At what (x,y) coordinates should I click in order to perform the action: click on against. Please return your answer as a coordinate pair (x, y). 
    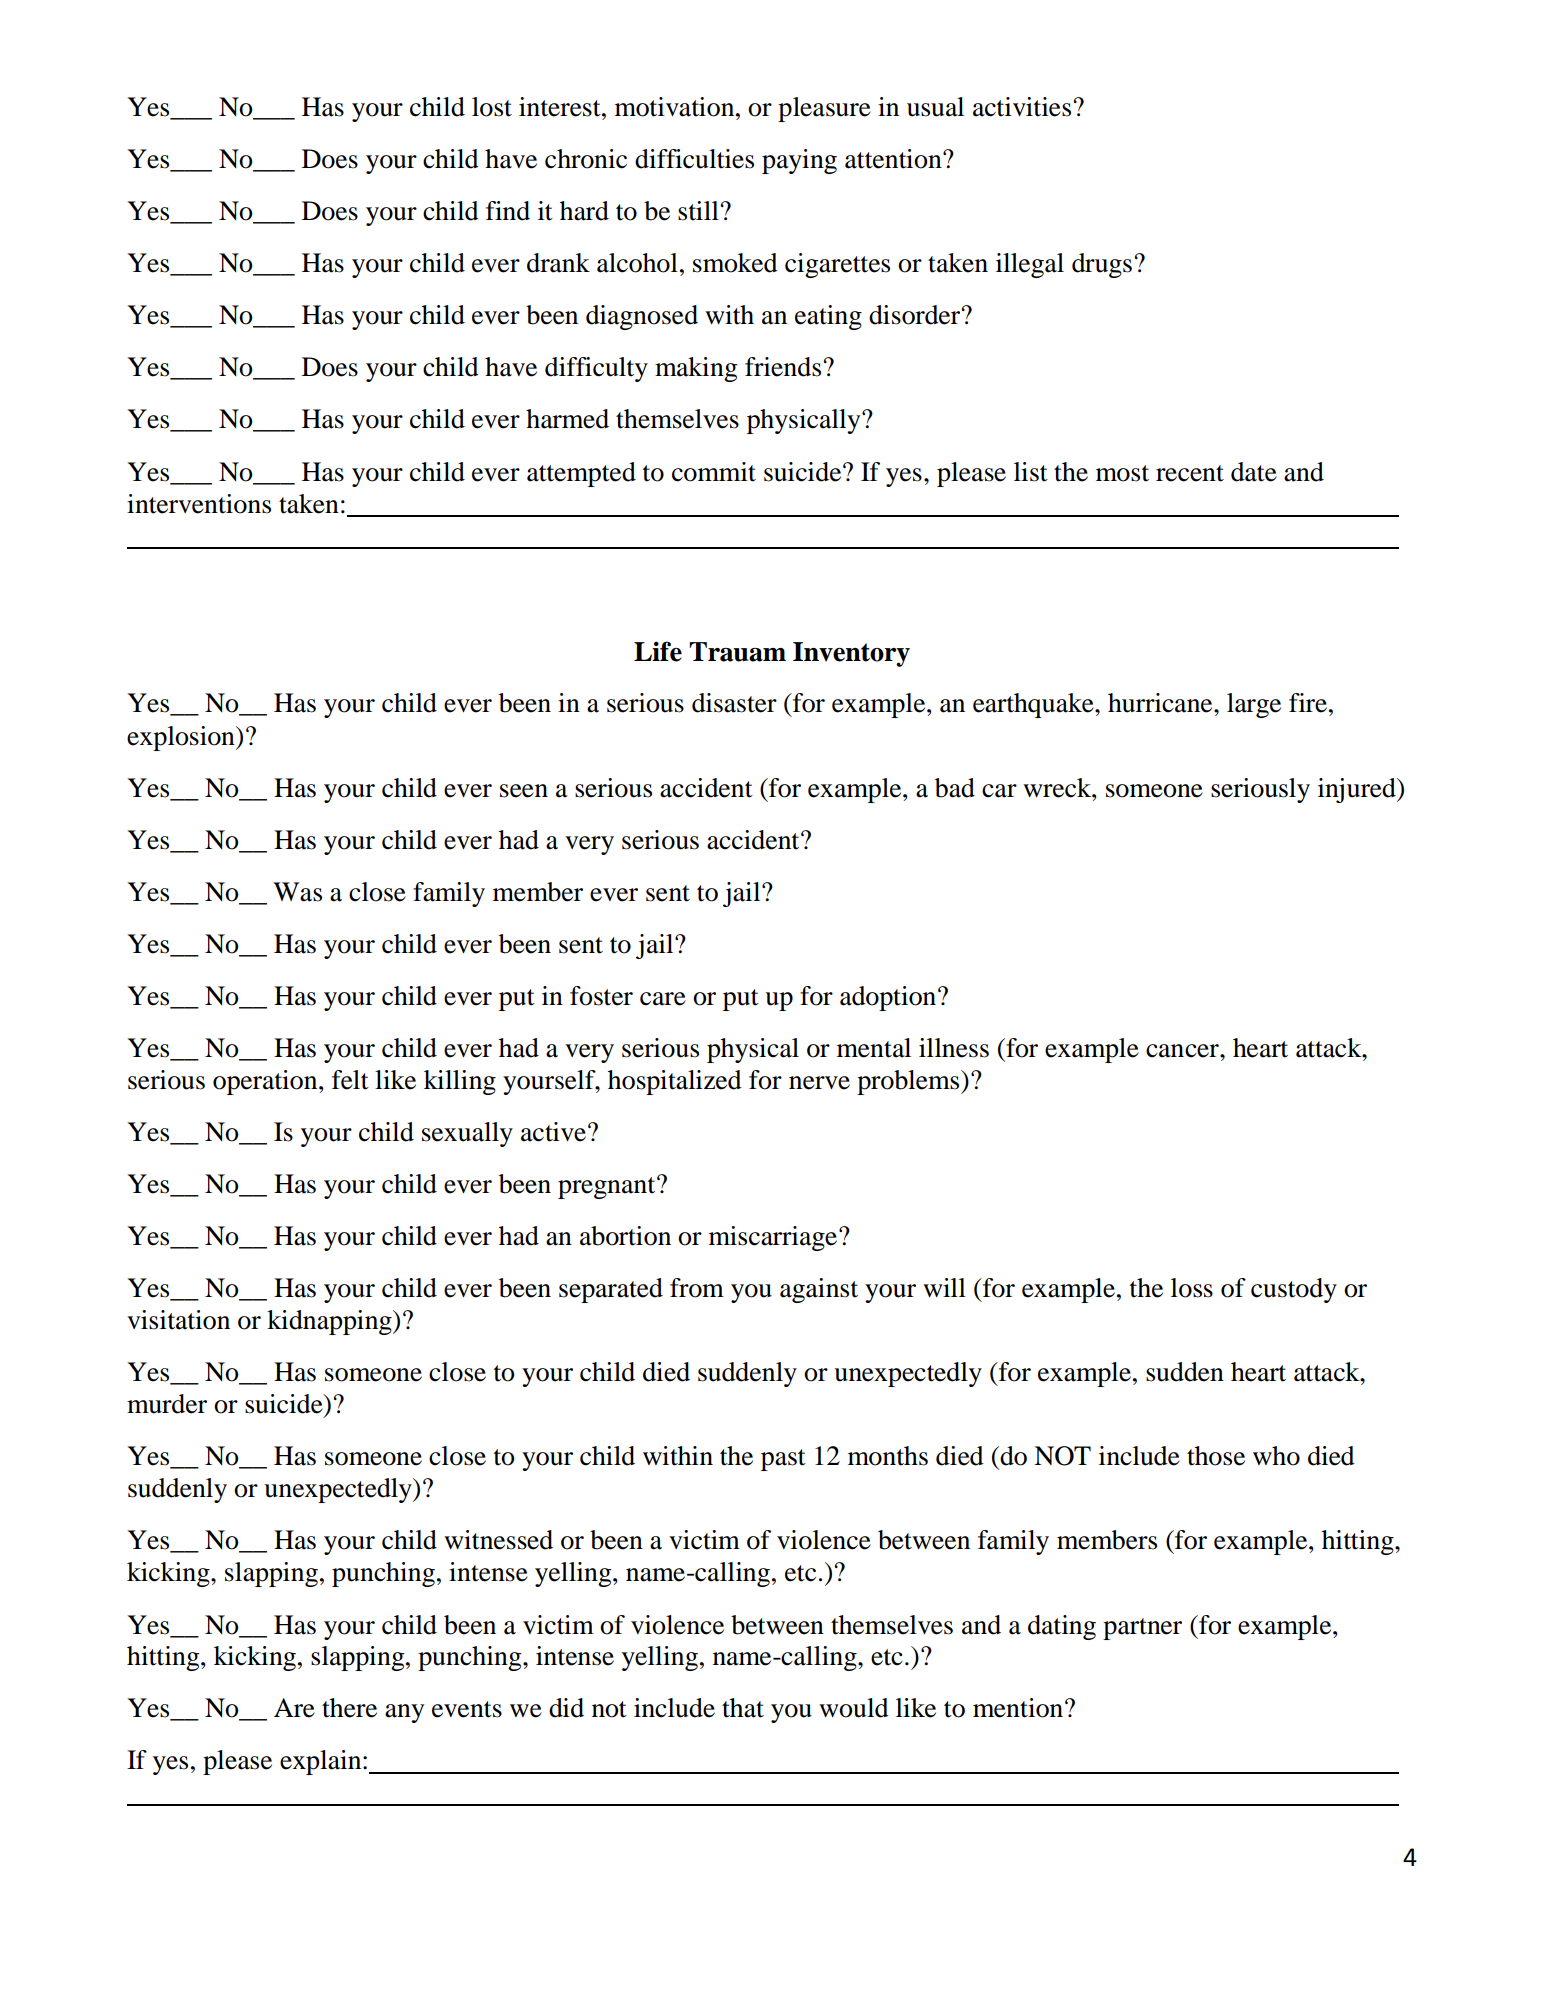
    Looking at the image, I should click on (819, 1290).
